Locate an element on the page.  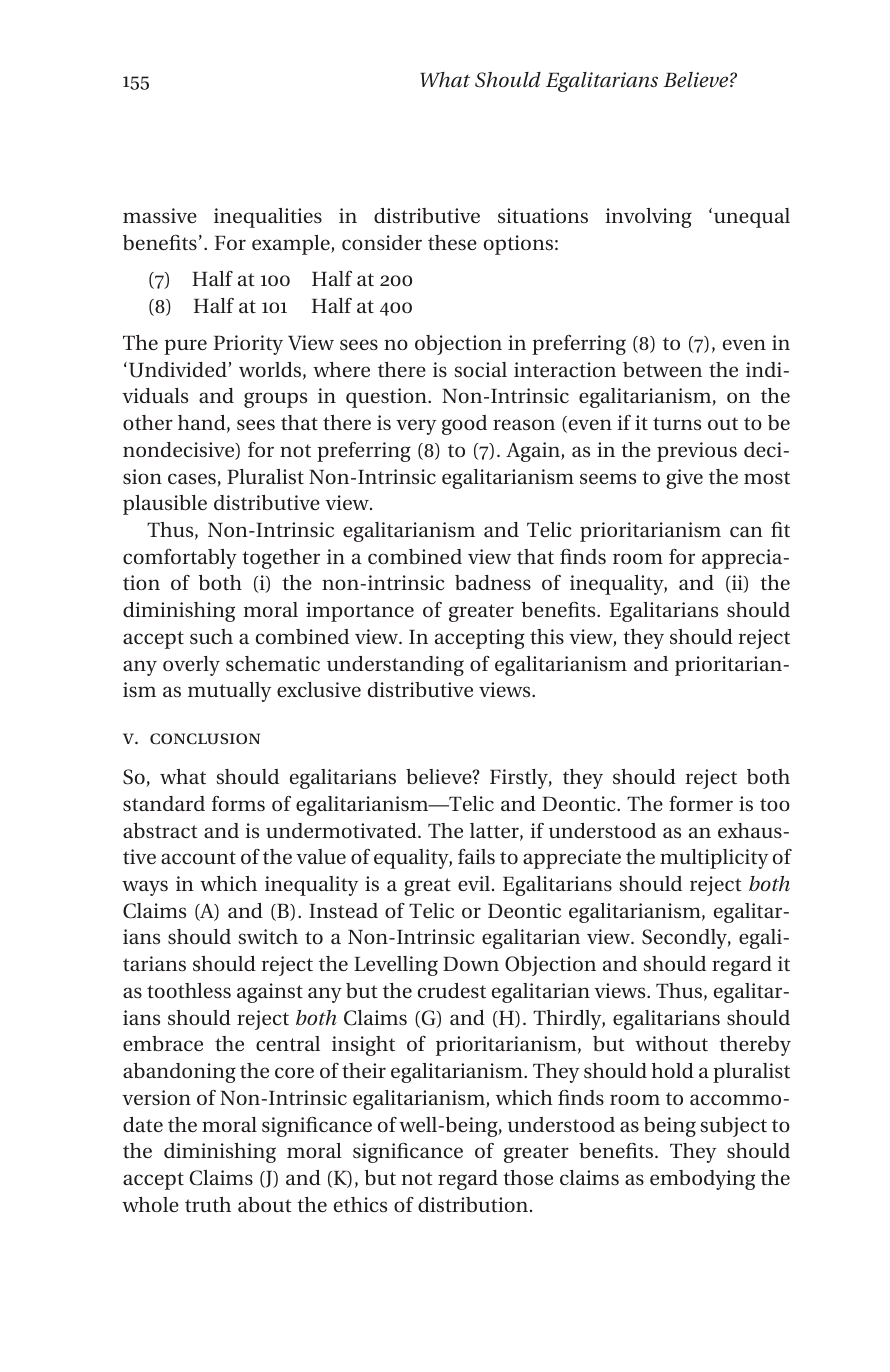
involving is located at coordinates (649, 218).
